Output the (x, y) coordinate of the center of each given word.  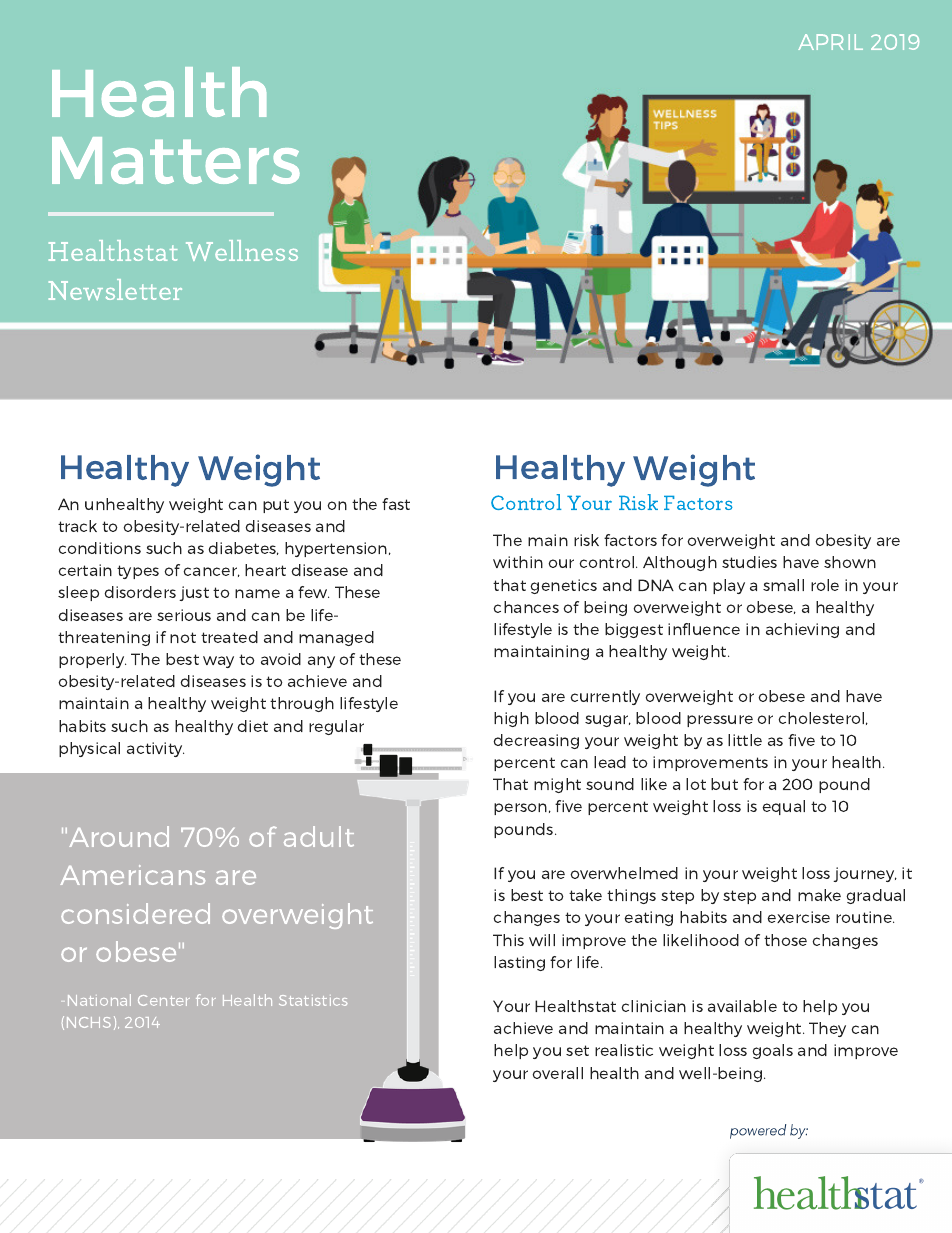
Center (164, 1000)
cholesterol (821, 718)
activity (155, 749)
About (129, 228)
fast (396, 504)
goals (772, 1051)
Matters (176, 160)
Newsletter (115, 289)
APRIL (830, 42)
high (511, 719)
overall (557, 1073)
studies (749, 562)
